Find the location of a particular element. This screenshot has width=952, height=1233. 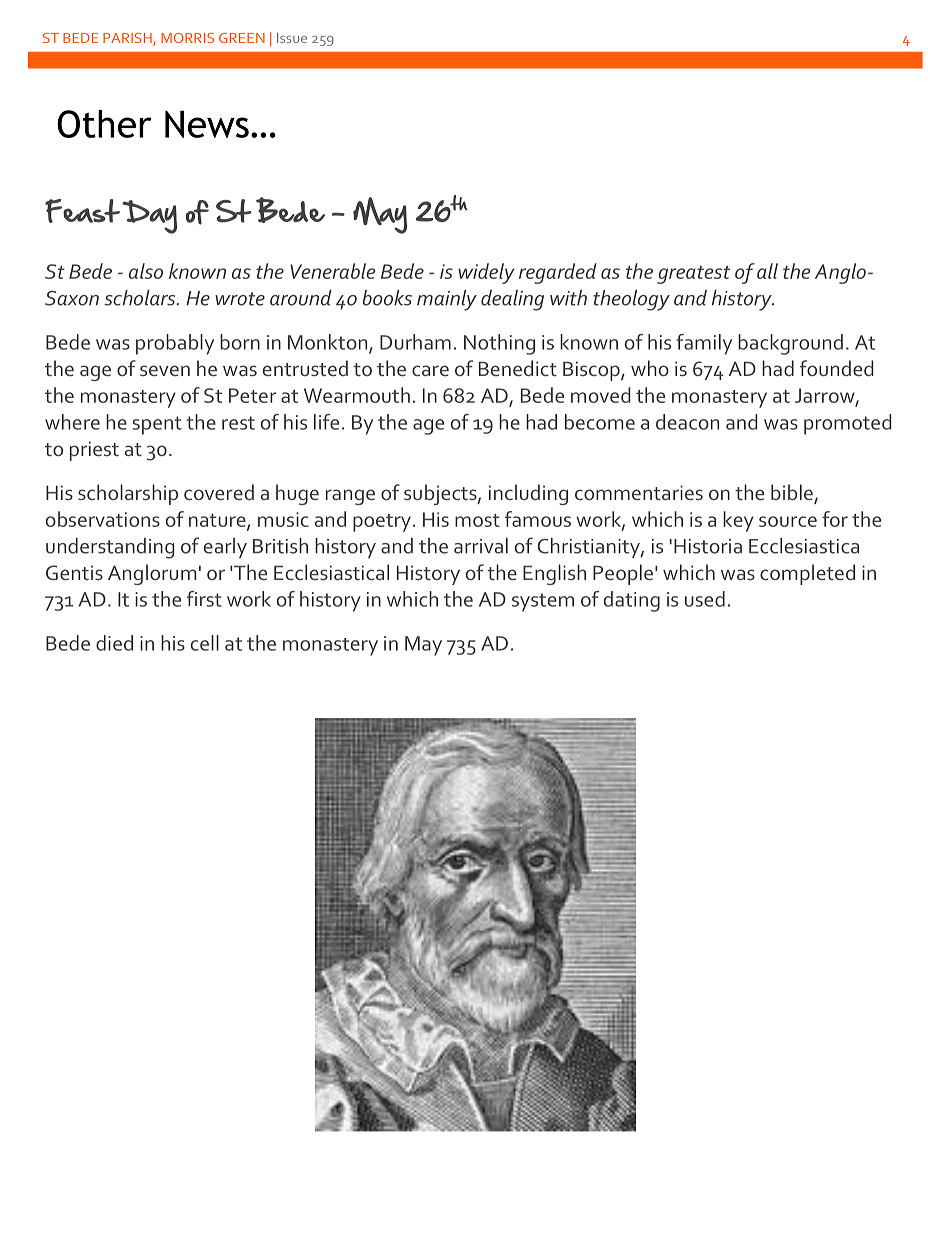

life is located at coordinates (326, 422).
